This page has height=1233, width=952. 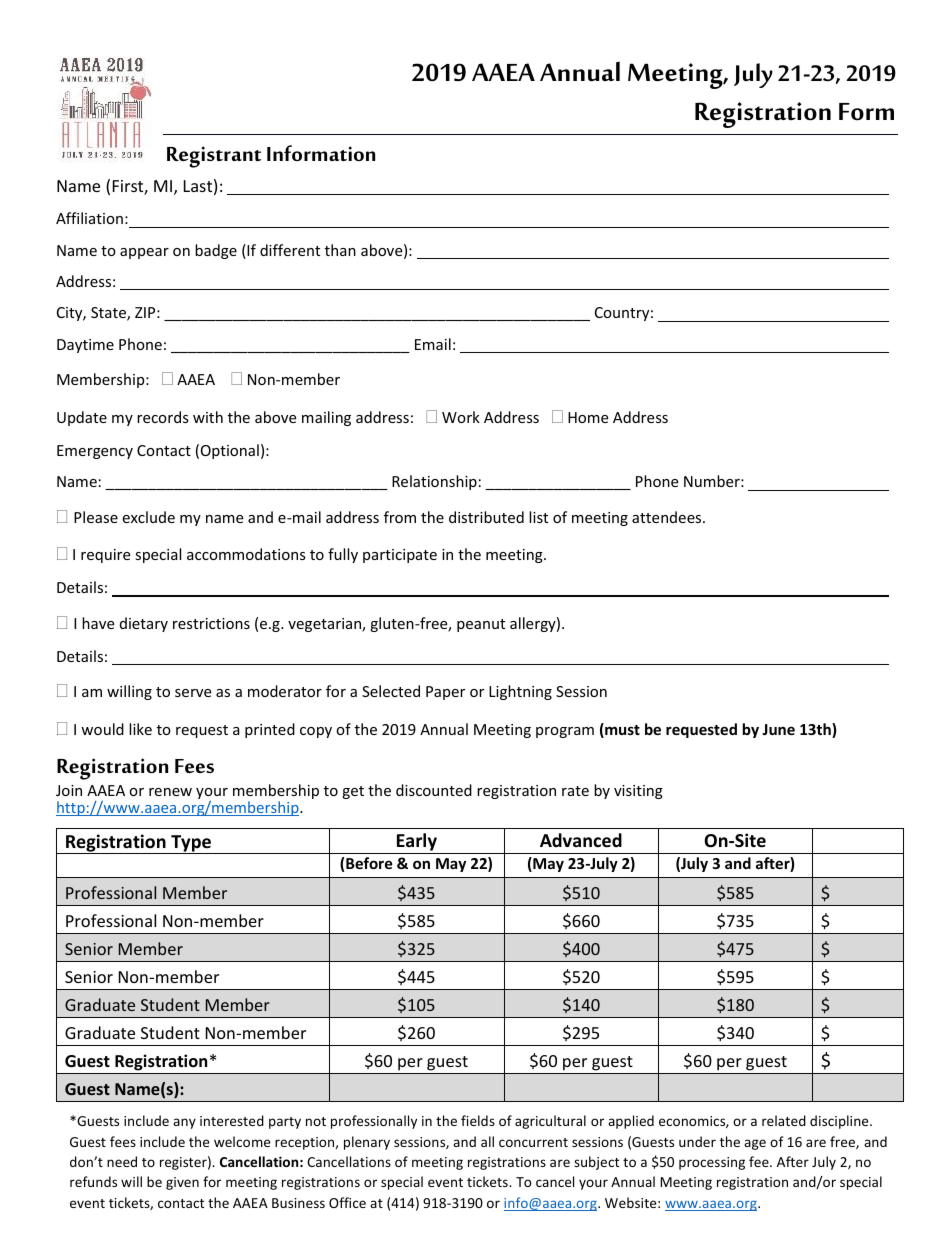 I want to click on Early, so click(x=417, y=843).
